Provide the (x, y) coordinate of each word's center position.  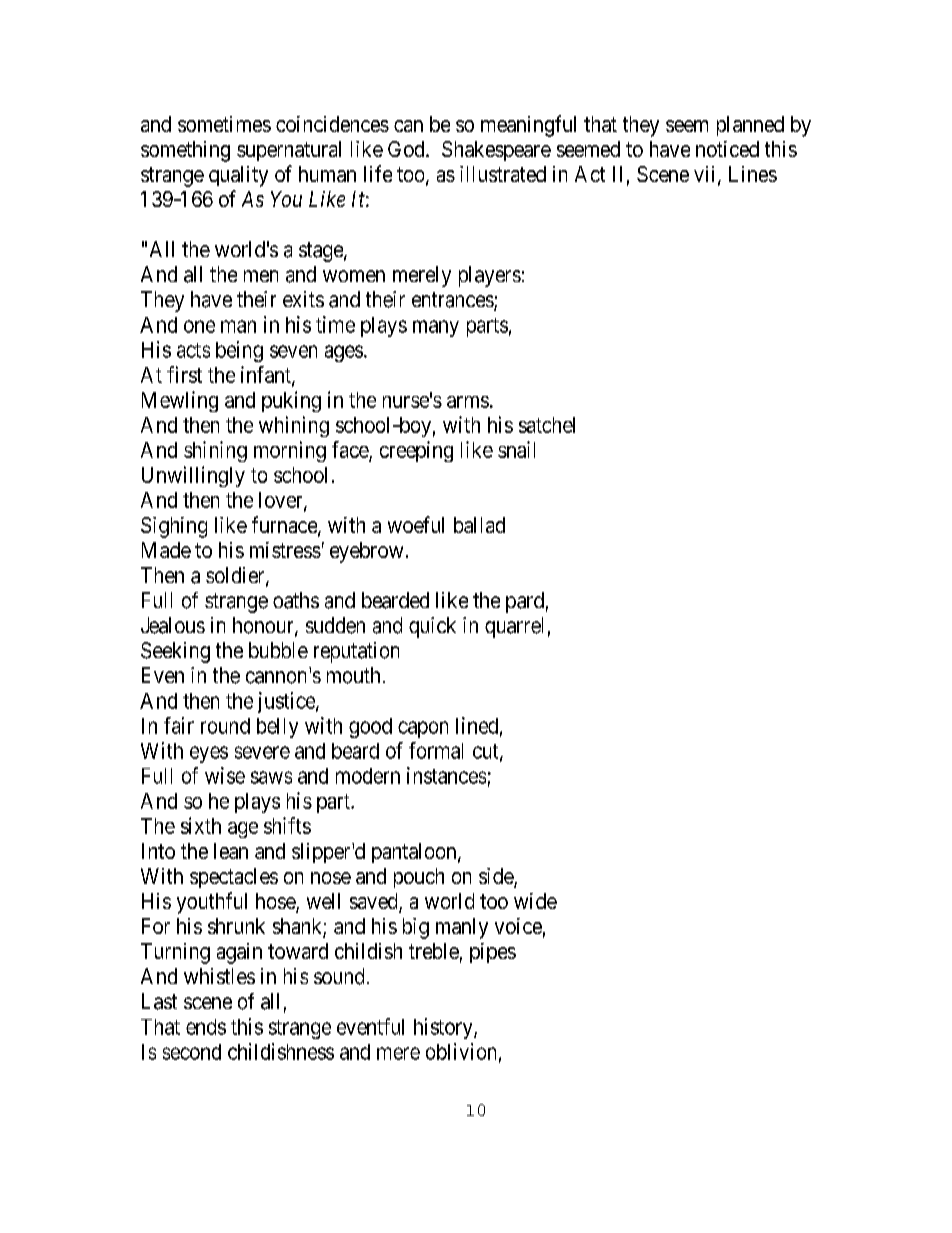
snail (516, 449)
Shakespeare (496, 151)
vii (706, 175)
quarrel (514, 627)
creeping (416, 451)
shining (215, 451)
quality (238, 176)
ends (206, 1027)
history (444, 1028)
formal (436, 750)
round (225, 726)
